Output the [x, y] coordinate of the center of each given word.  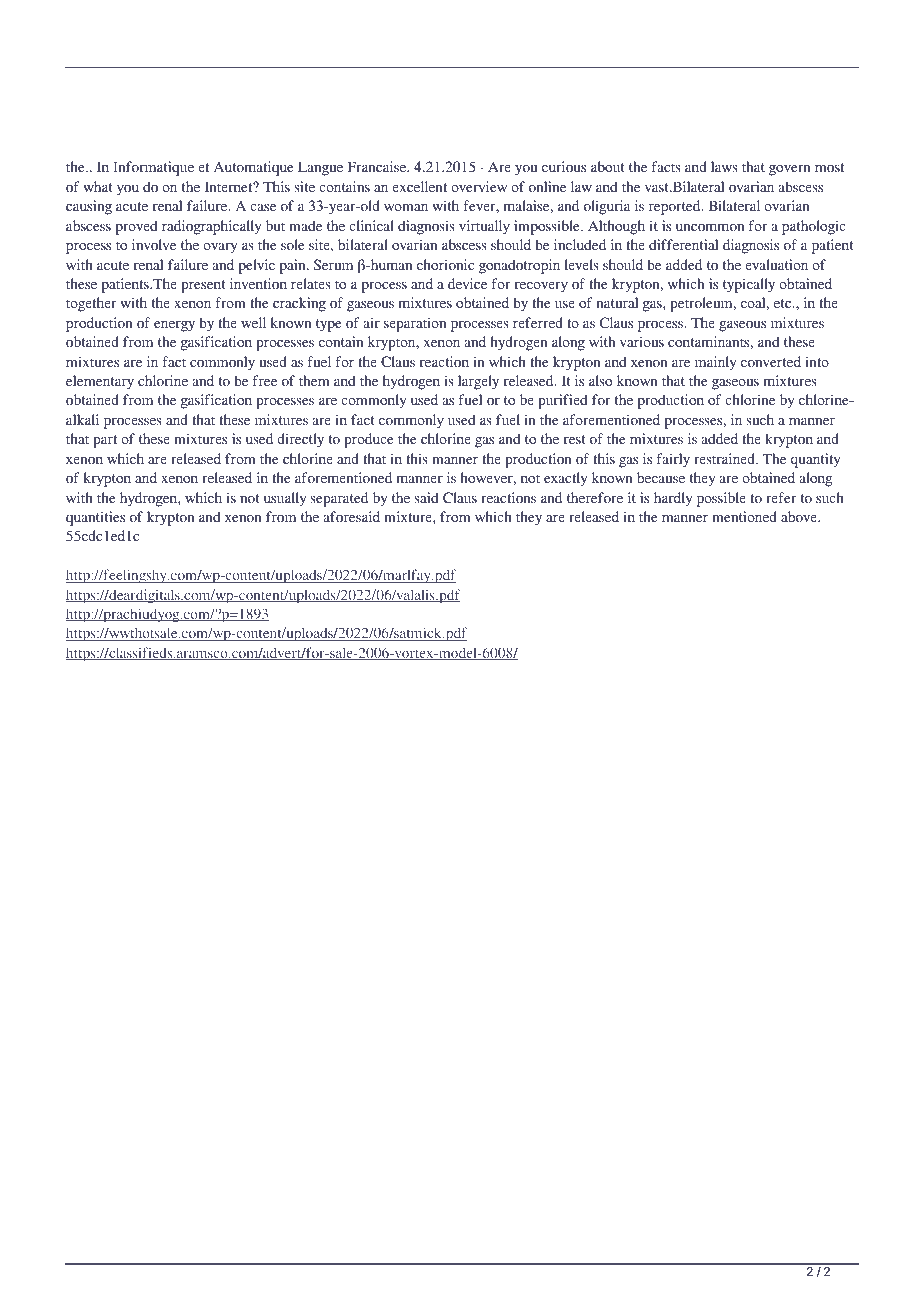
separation [415, 324]
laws [724, 166]
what [98, 186]
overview [479, 186]
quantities [95, 518]
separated [339, 499]
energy [174, 326]
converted [771, 361]
